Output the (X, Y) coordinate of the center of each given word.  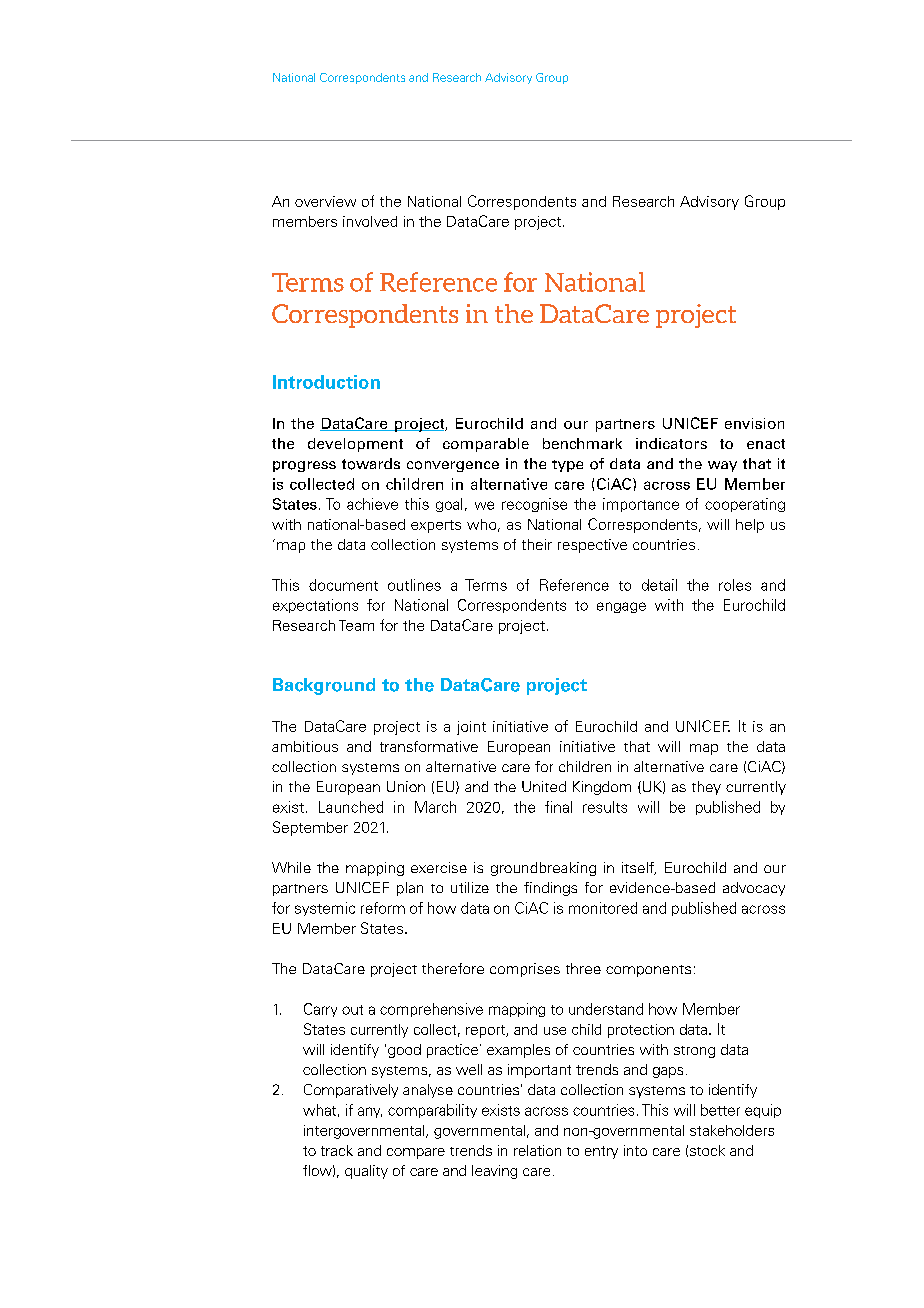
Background (324, 686)
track (337, 1150)
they (706, 788)
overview (325, 201)
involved (370, 221)
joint (471, 728)
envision (754, 423)
